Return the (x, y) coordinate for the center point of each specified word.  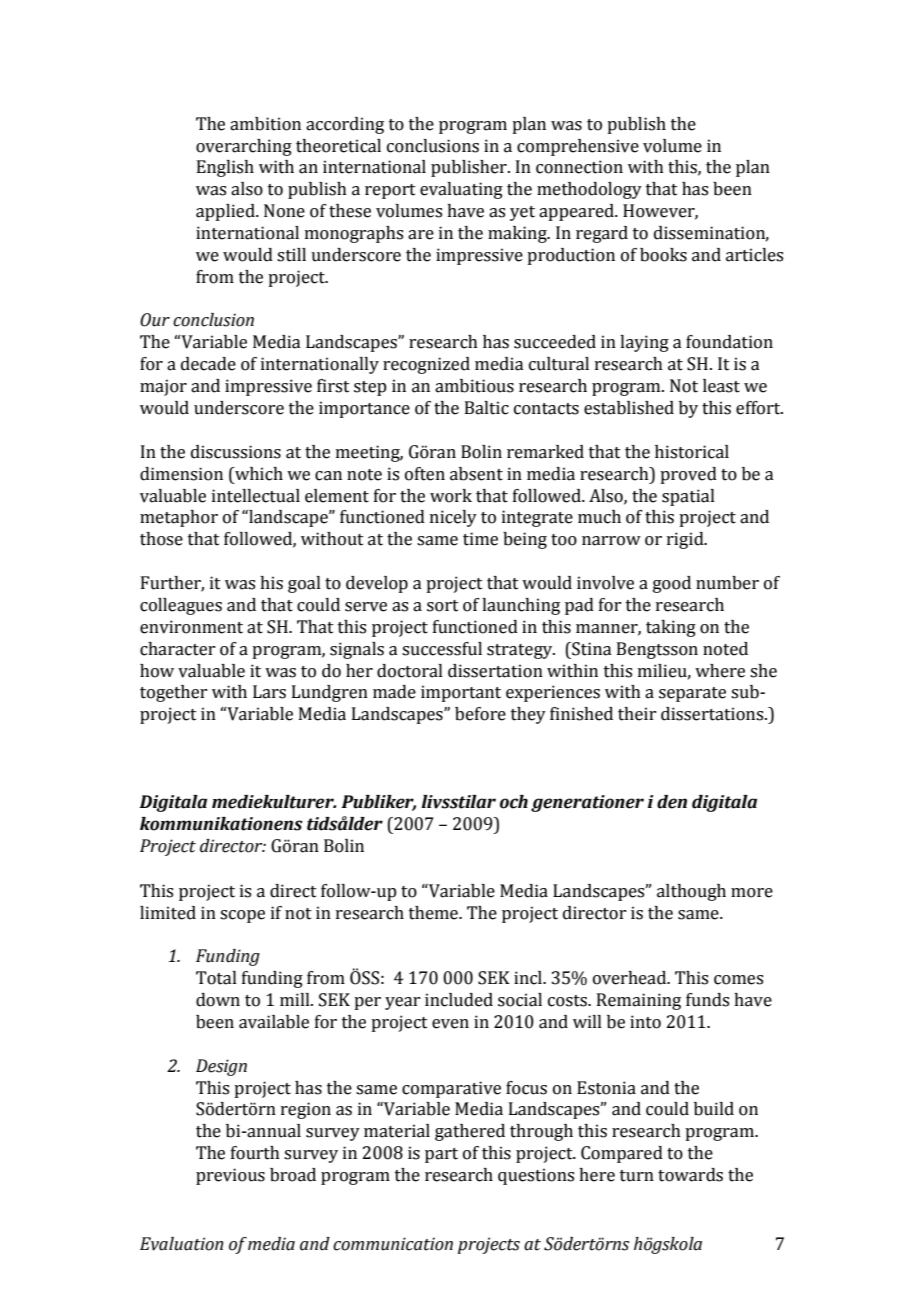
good (672, 584)
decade (208, 364)
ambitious (474, 386)
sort (443, 606)
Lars (269, 692)
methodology (589, 190)
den (672, 802)
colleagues (181, 606)
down (218, 1000)
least (721, 386)
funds (707, 1000)
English (225, 168)
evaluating (461, 190)
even (450, 1024)
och (514, 802)
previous (230, 1176)
